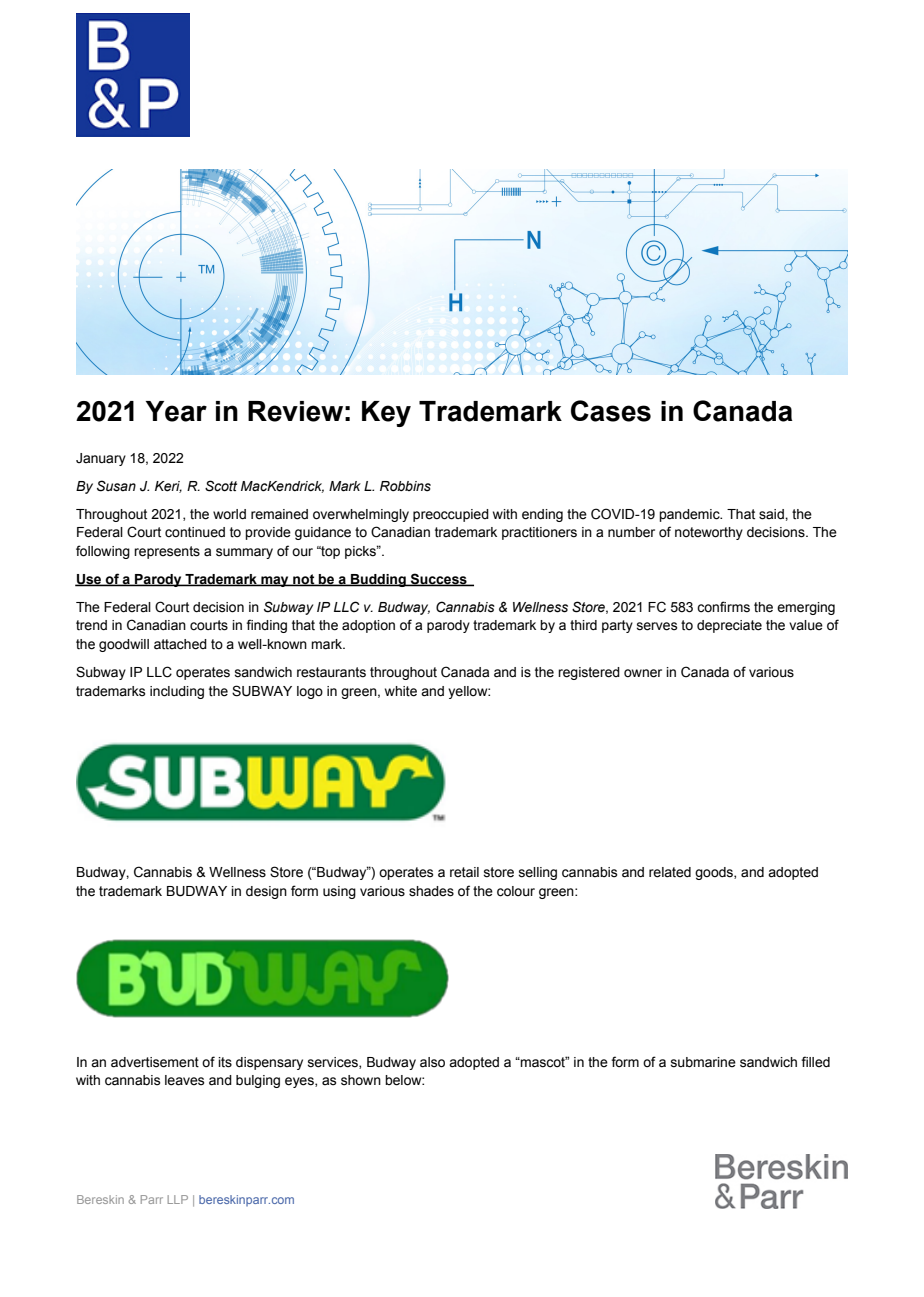 Image resolution: width=924 pixels, height=1297 pixels. I want to click on submarine, so click(703, 1062).
